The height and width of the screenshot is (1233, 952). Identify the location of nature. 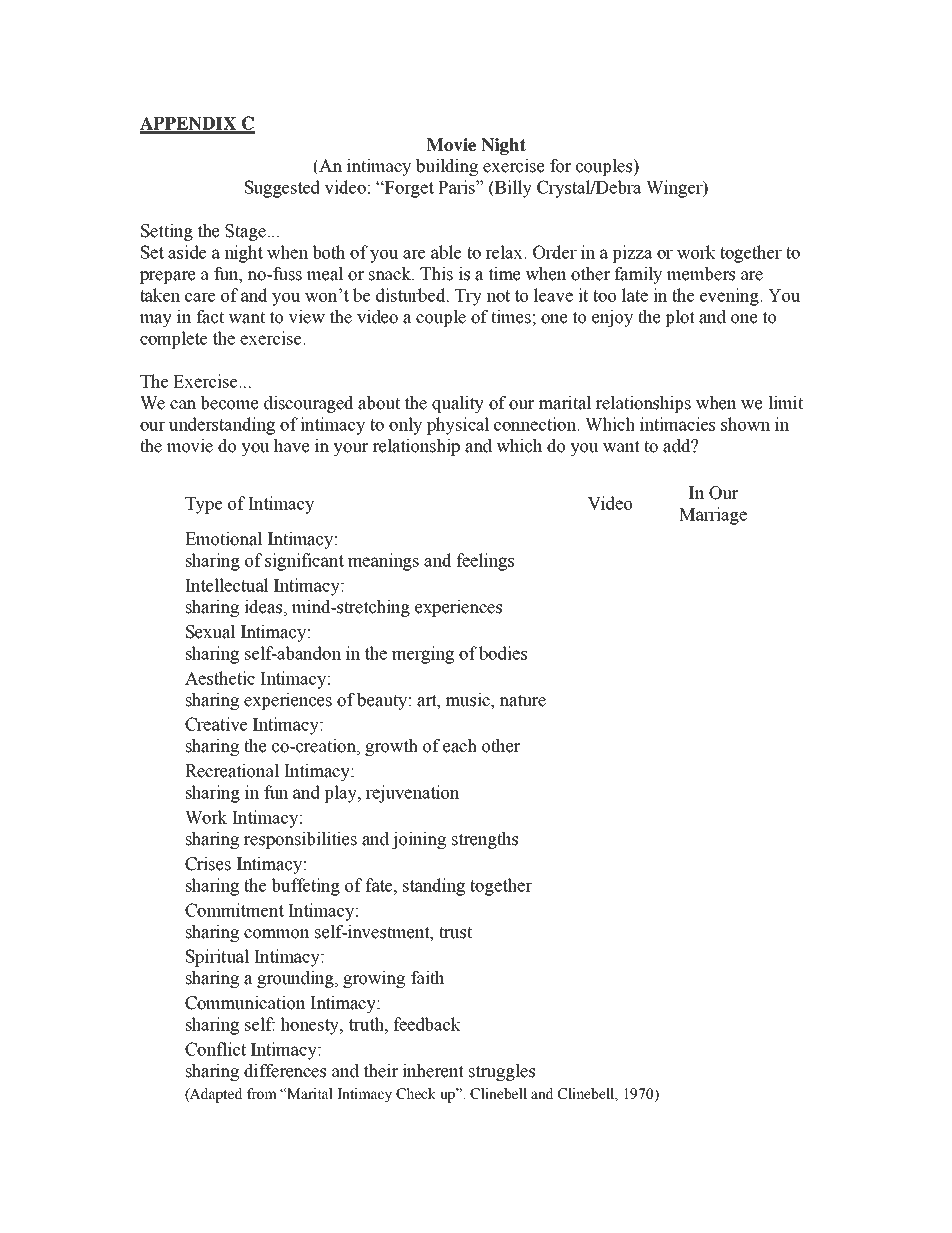
(522, 700).
